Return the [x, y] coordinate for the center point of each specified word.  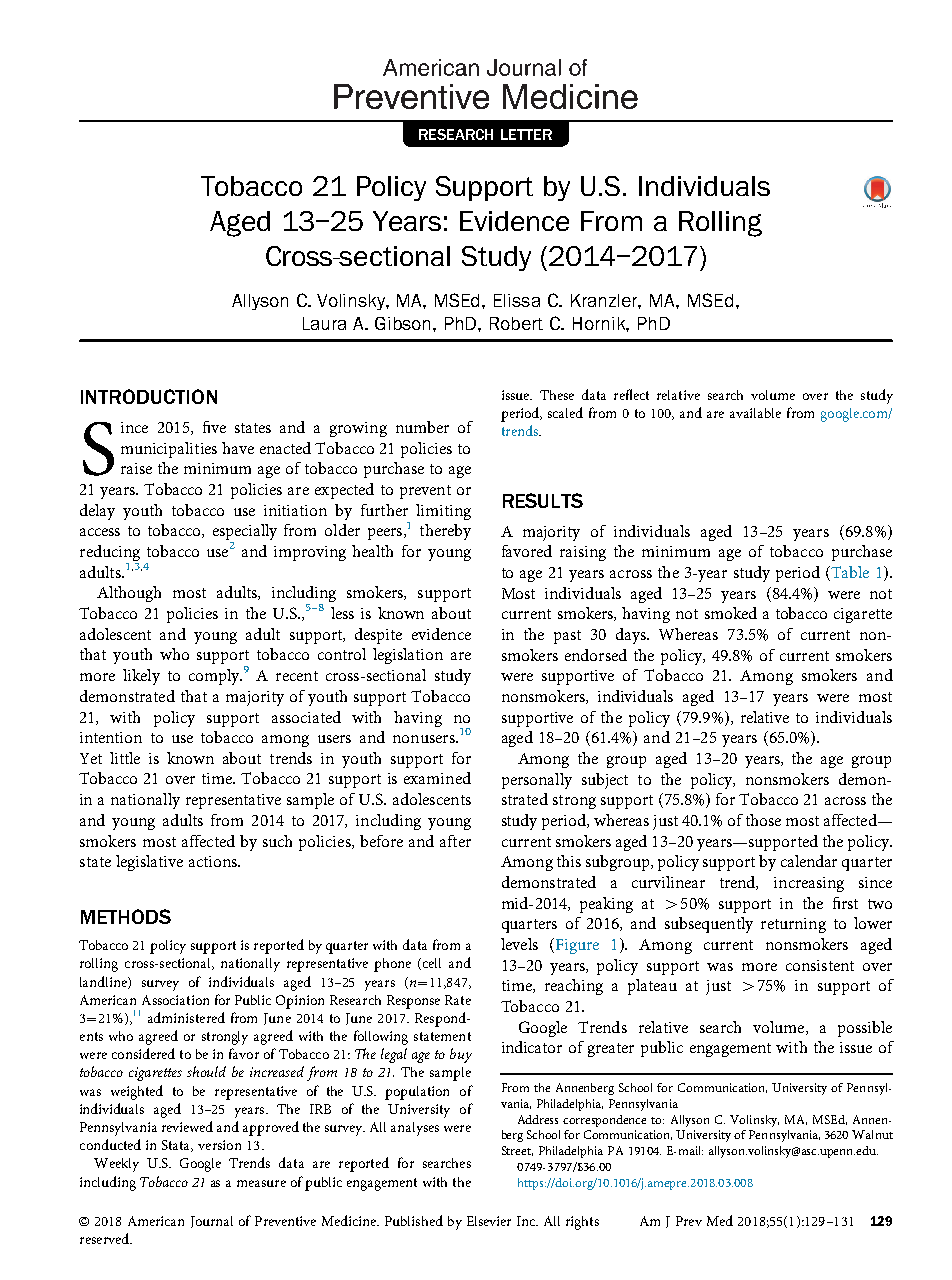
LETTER [526, 134]
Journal [212, 1222]
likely [141, 677]
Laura [324, 323]
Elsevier [489, 1221]
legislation [408, 656]
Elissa [517, 300]
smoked [731, 613]
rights [582, 1223]
